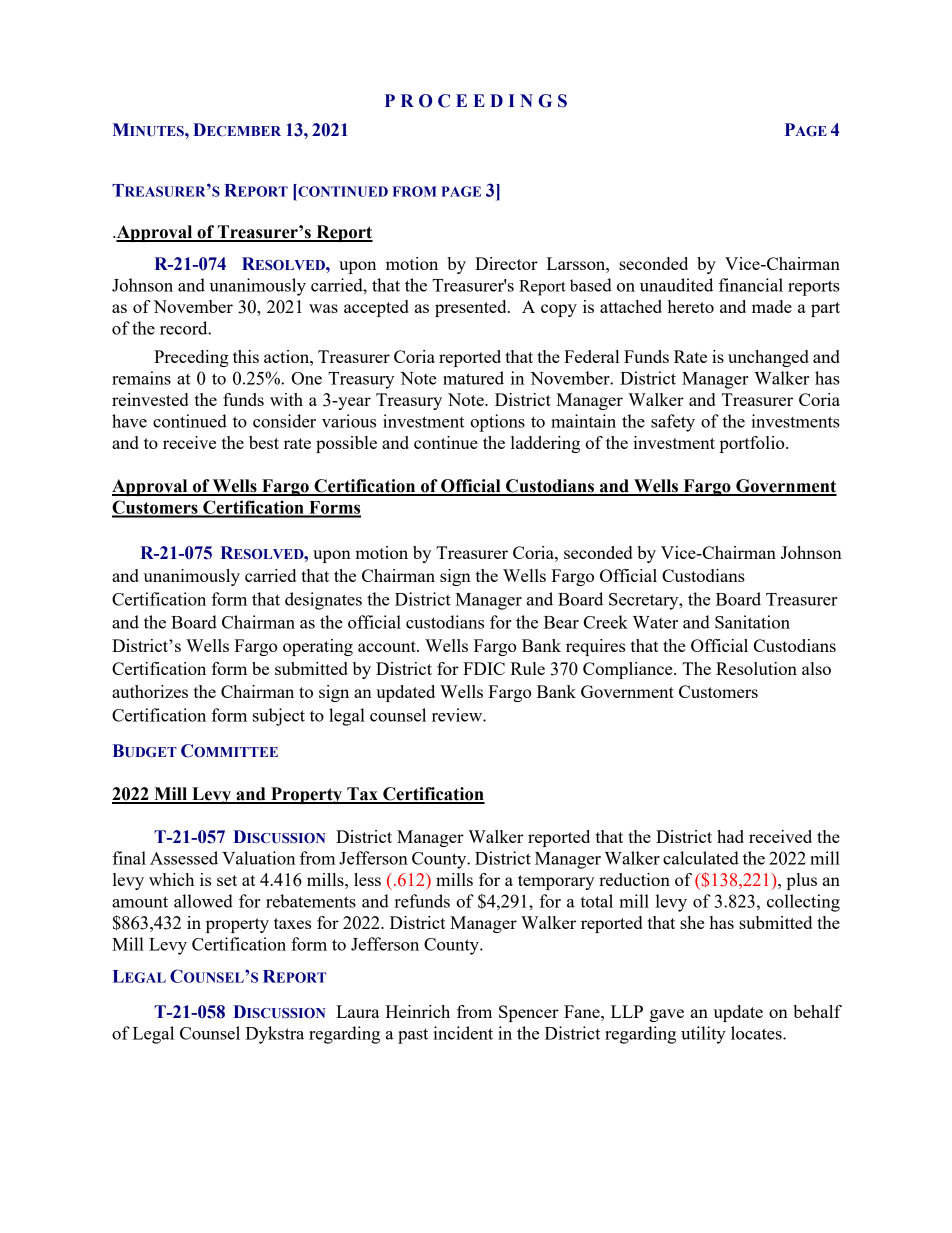 The image size is (952, 1233). Describe the element at coordinates (274, 1035) in the page. I see `Dykstra` at that location.
